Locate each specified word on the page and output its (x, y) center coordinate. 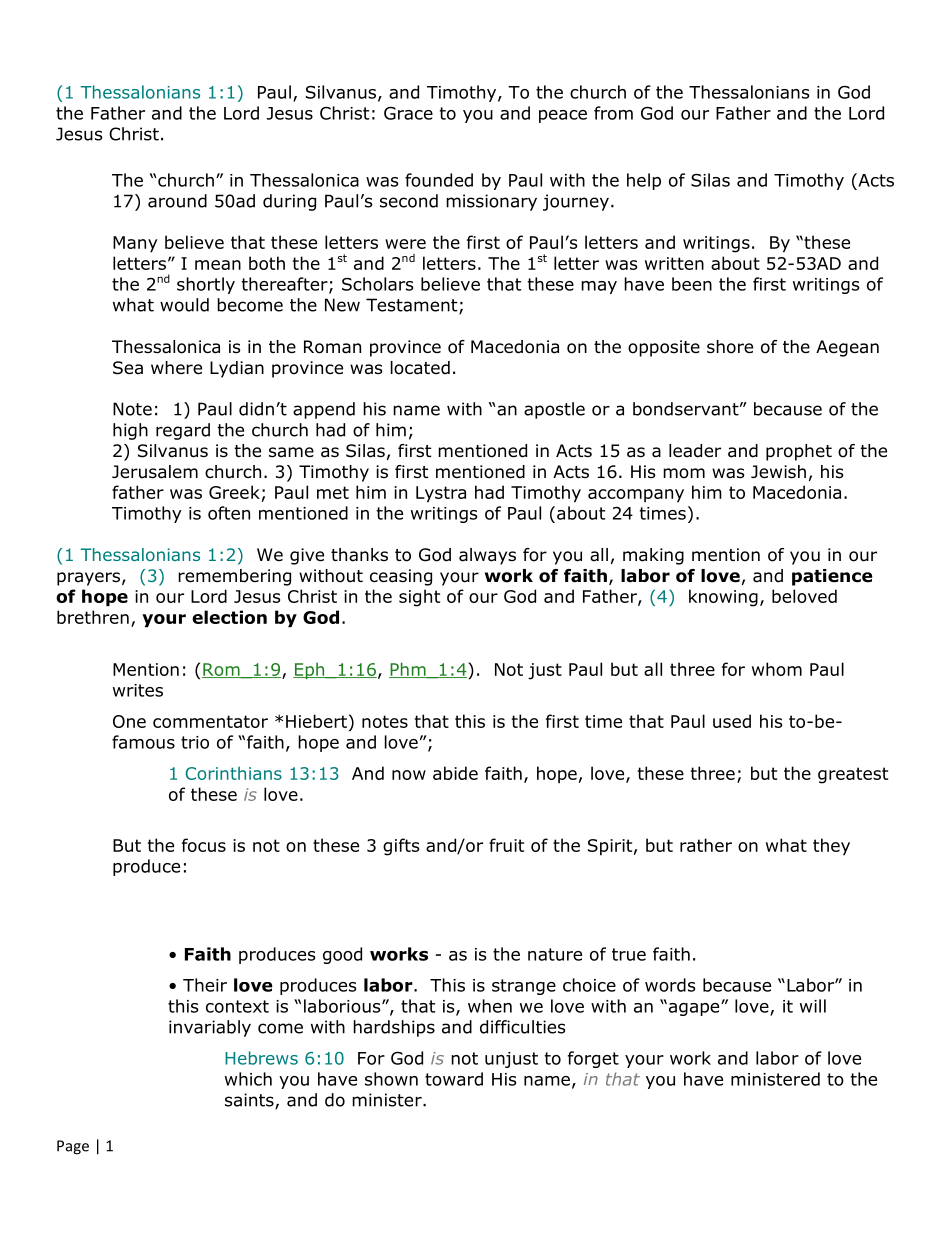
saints (250, 1101)
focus (204, 845)
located (420, 368)
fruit (506, 845)
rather (706, 845)
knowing (723, 598)
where (176, 368)
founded (439, 180)
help (644, 181)
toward (454, 1079)
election (229, 617)
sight (419, 598)
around (177, 201)
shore (730, 347)
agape (694, 1009)
